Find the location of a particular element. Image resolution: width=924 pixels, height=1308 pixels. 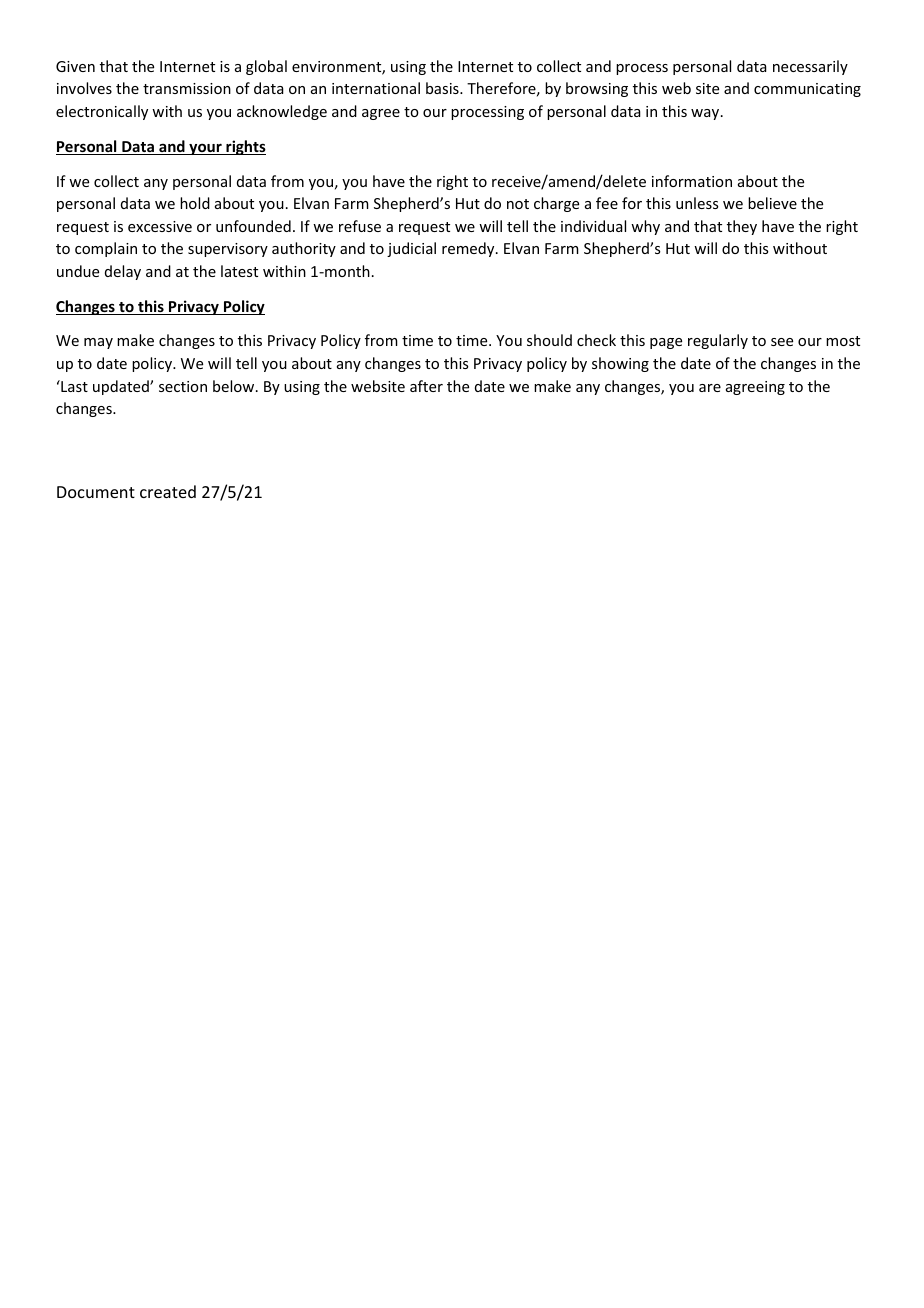

delay is located at coordinates (123, 272).
